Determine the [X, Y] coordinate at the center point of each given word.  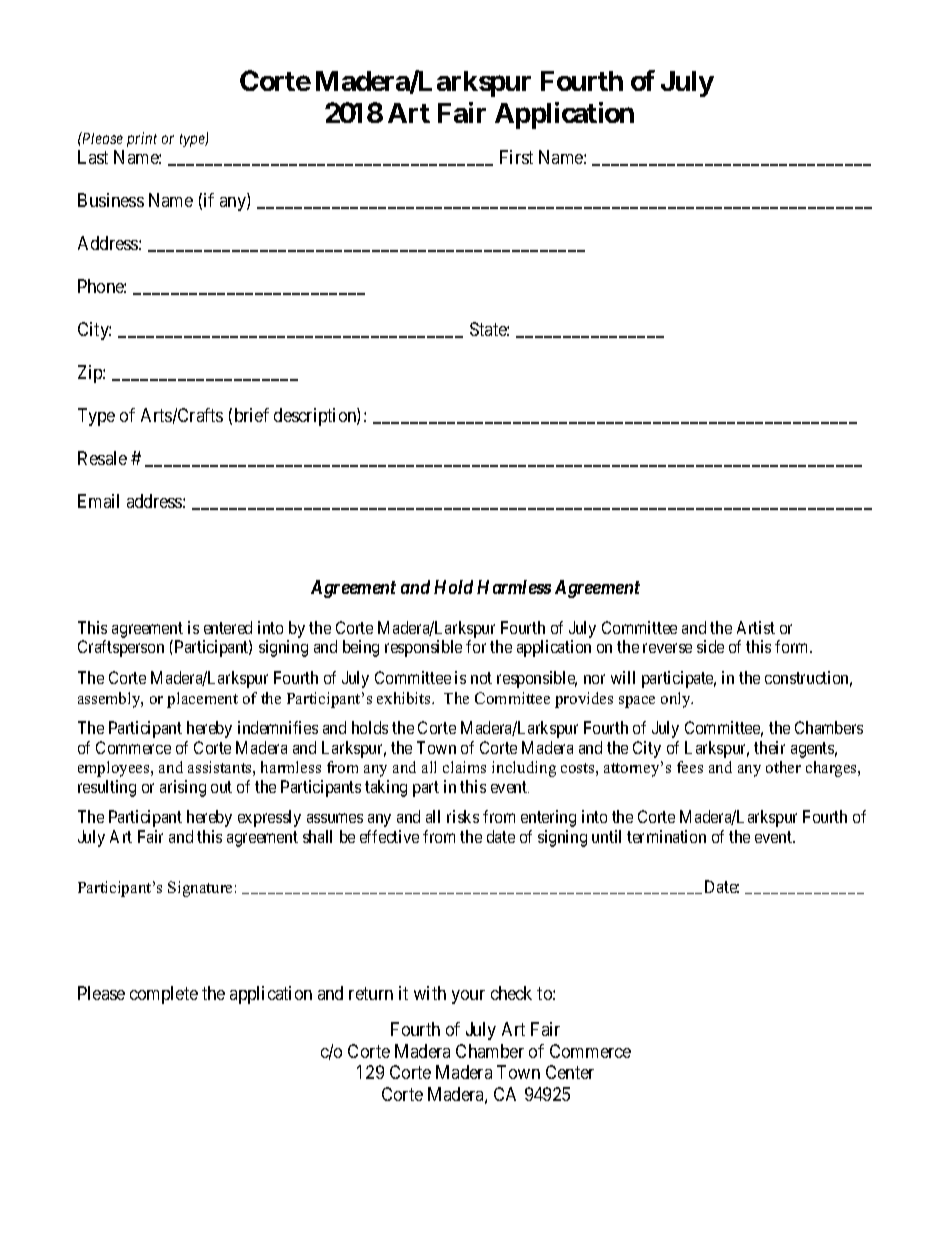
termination [666, 836]
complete [164, 995]
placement [202, 700]
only [677, 700]
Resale [102, 458]
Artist [756, 627]
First [516, 157]
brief [252, 415]
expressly [269, 818]
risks [463, 816]
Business [111, 200]
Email [98, 501]
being [361, 648]
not [481, 678]
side [710, 646]
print [142, 139]
